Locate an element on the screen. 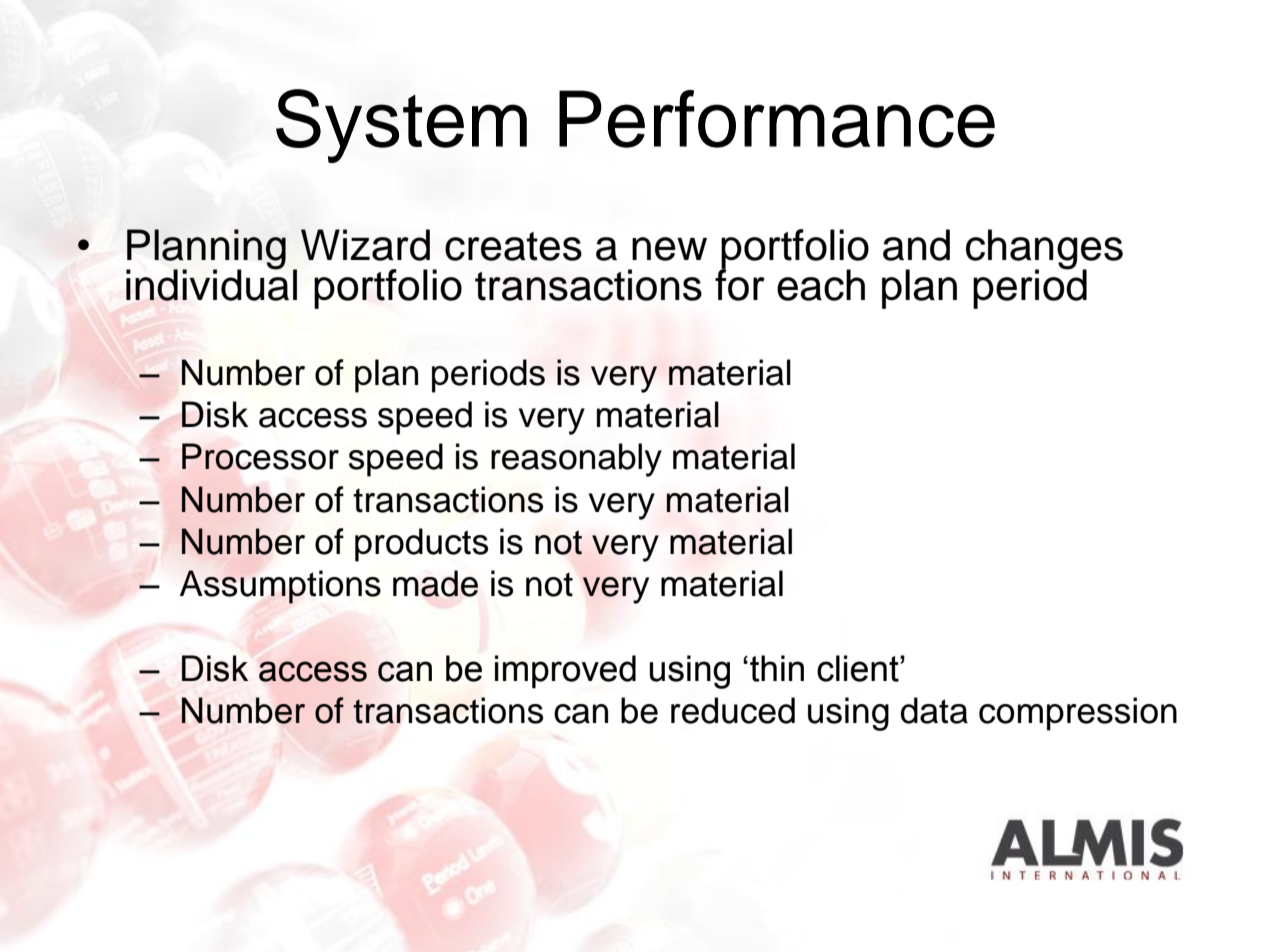 This screenshot has height=952, width=1270. Processor is located at coordinates (260, 456).
